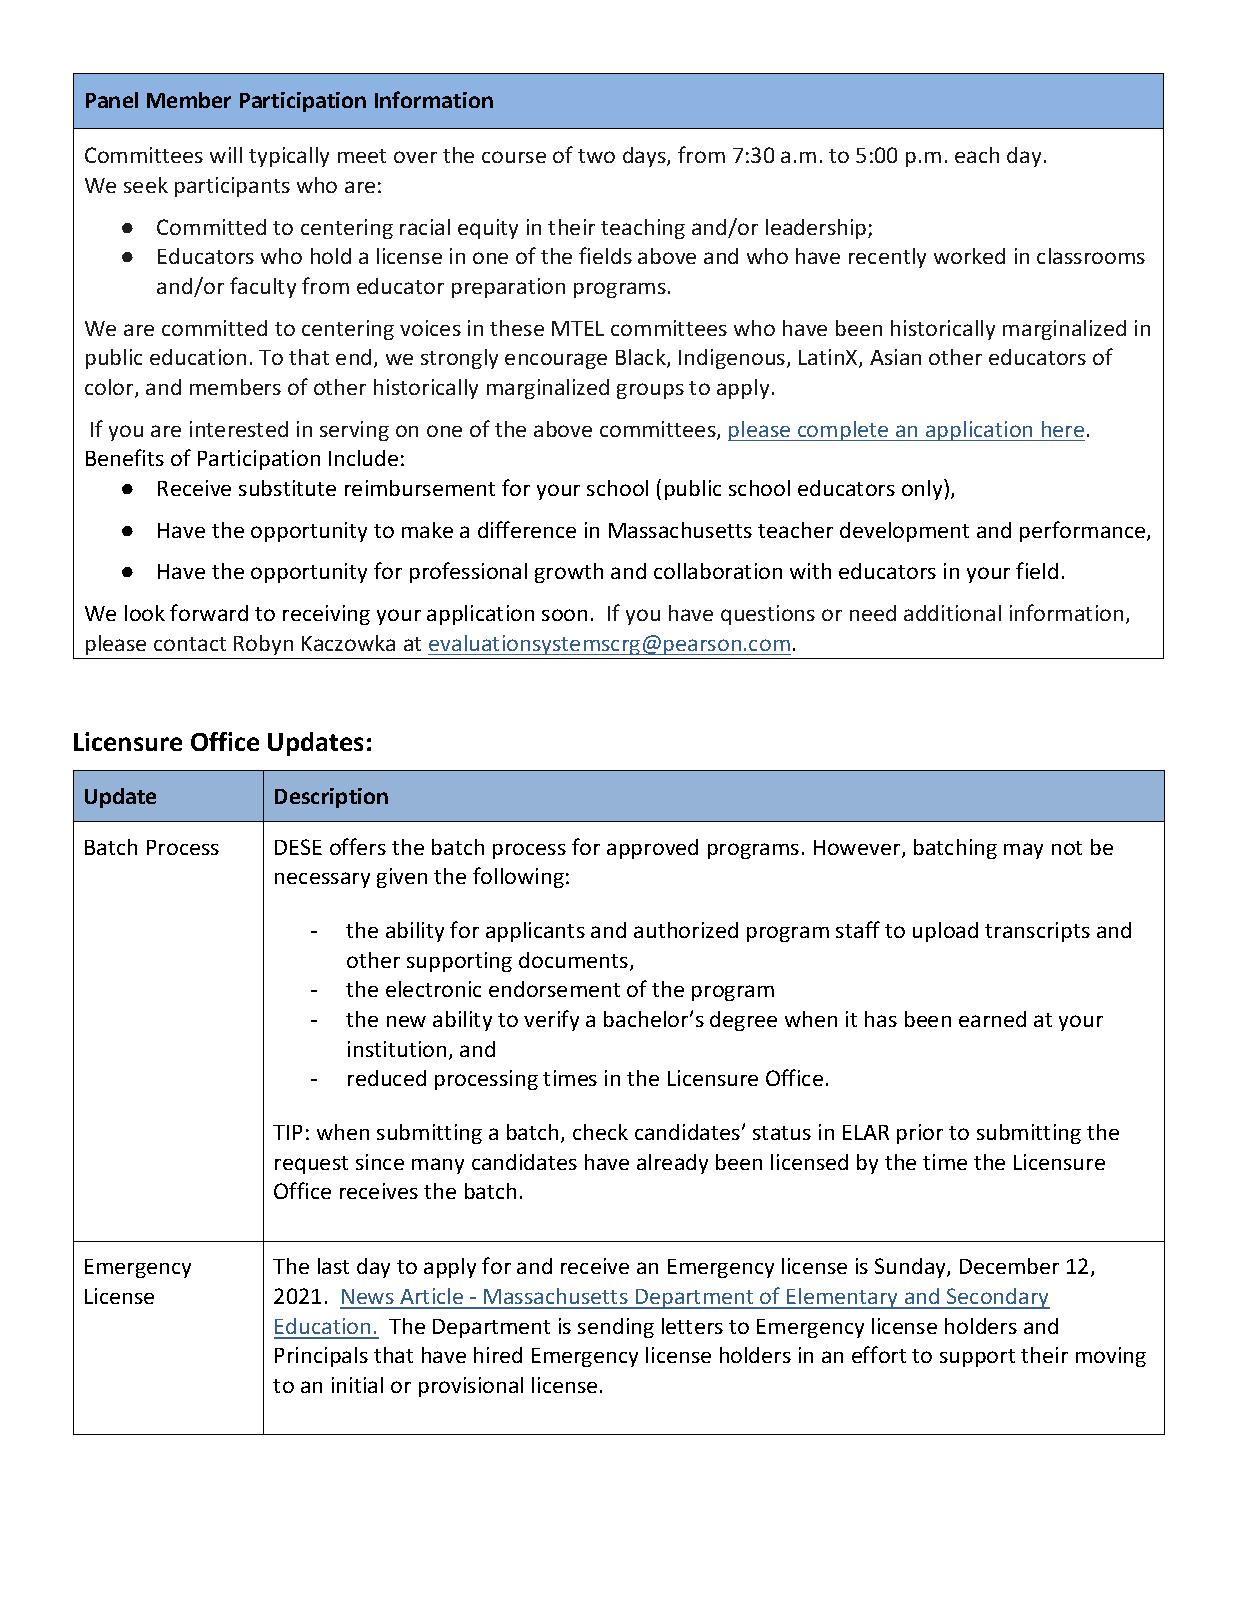 This document has width=1237, height=1601. I want to click on two, so click(596, 156).
